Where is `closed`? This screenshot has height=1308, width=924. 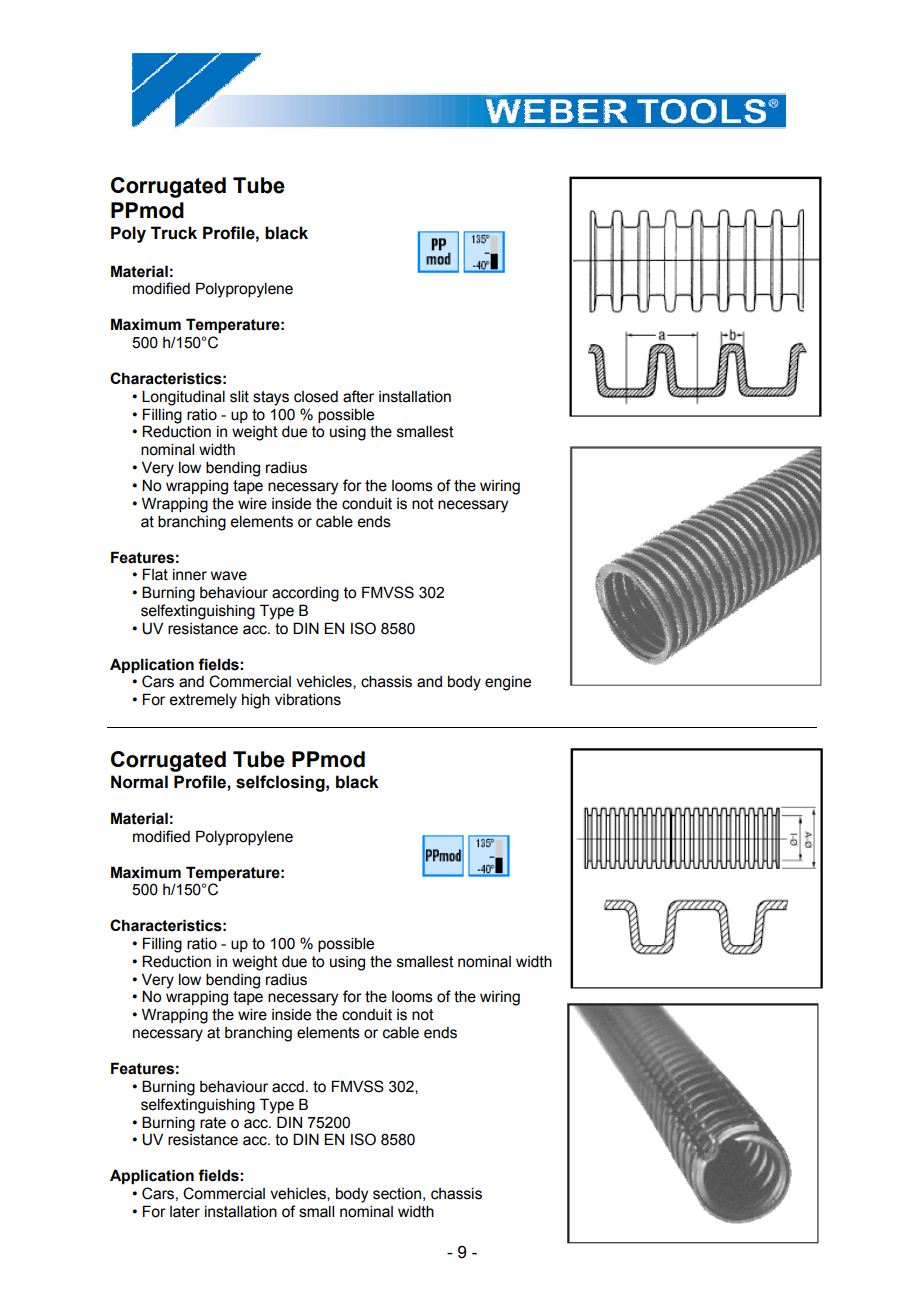 closed is located at coordinates (316, 397).
